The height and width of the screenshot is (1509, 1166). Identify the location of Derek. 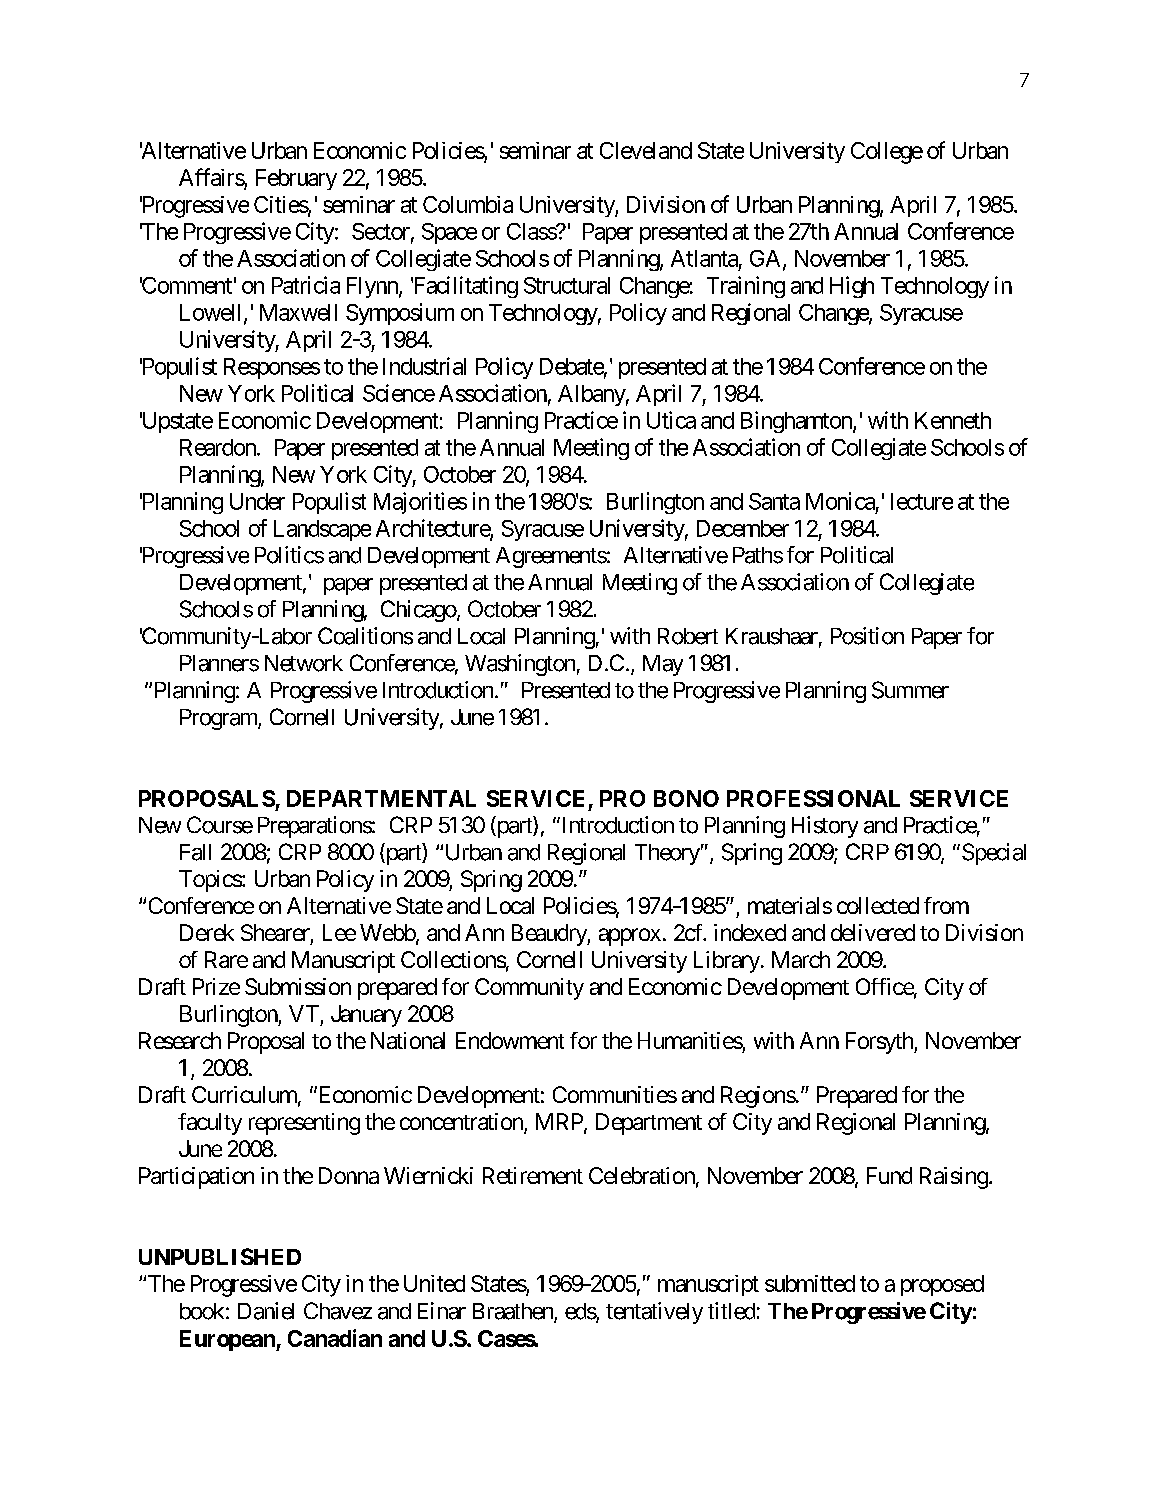
(207, 932).
